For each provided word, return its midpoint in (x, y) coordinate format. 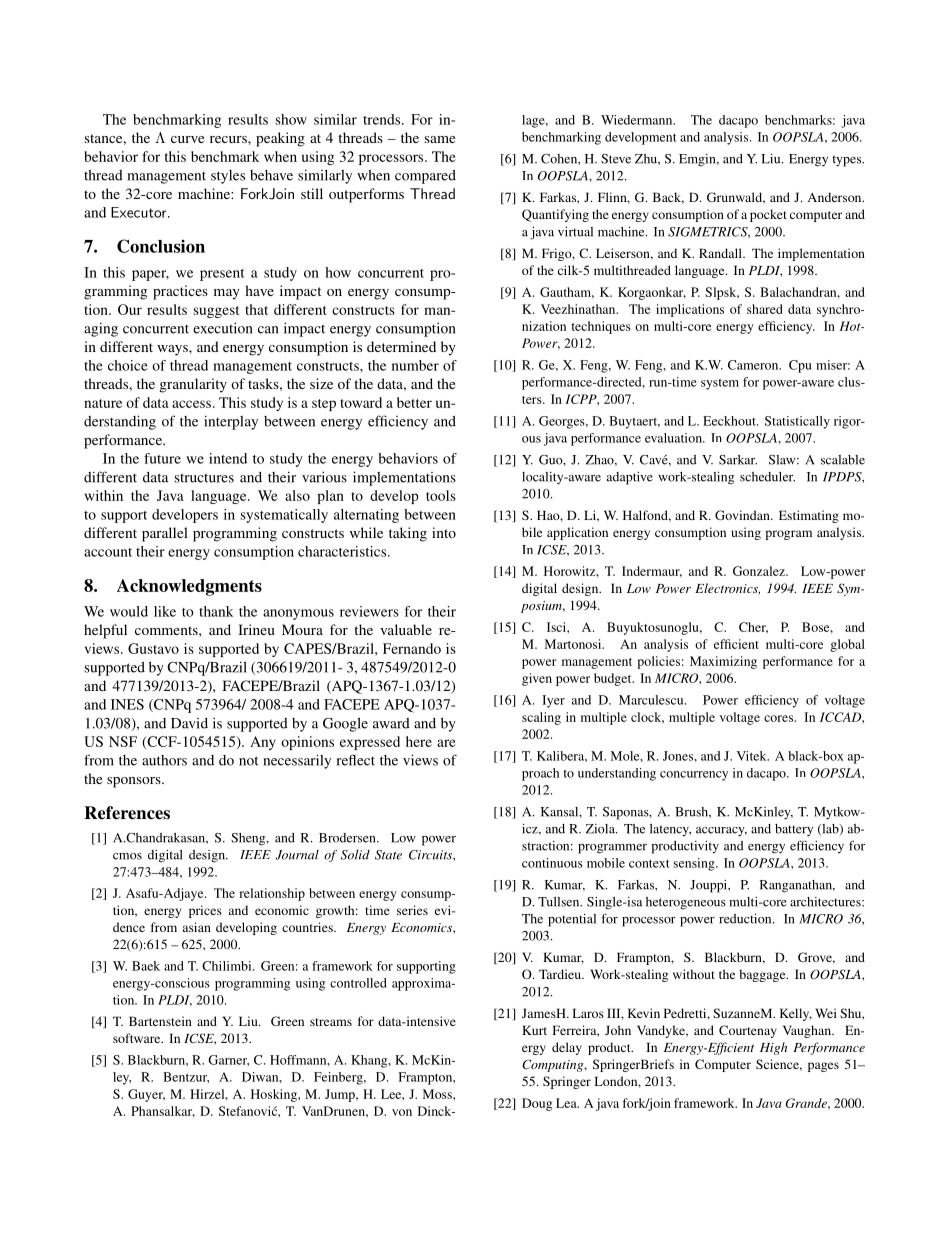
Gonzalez (760, 571)
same (440, 139)
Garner (228, 1060)
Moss (438, 1094)
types (848, 161)
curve (187, 139)
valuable (406, 629)
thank (216, 611)
